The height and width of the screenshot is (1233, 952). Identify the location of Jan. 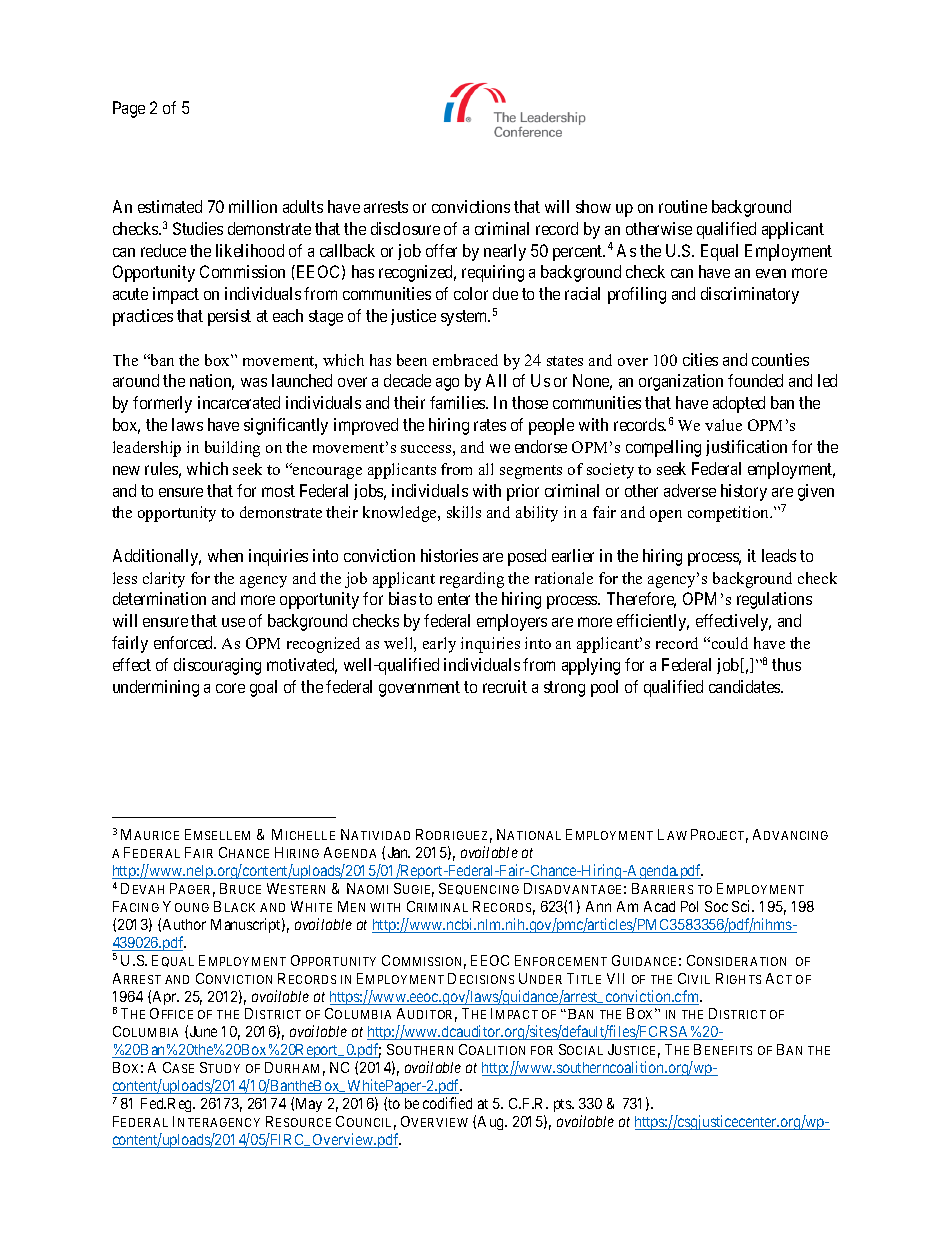
(399, 852).
